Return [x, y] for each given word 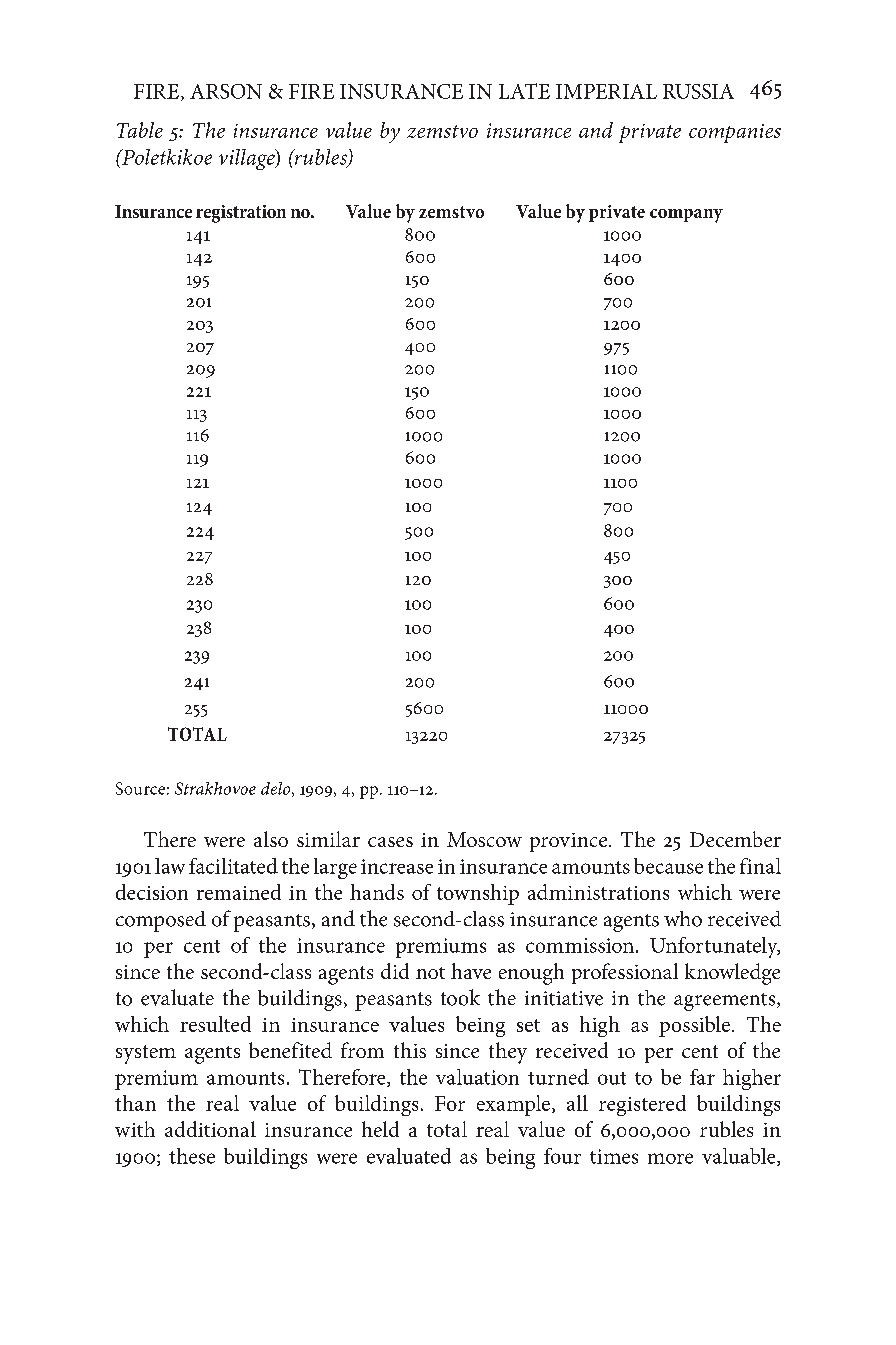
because [668, 866]
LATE [524, 91]
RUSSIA [698, 91]
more [670, 1158]
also [271, 839]
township [478, 894]
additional [210, 1129]
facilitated [233, 866]
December [735, 839]
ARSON [226, 91]
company [686, 216]
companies [735, 133]
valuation [477, 1077]
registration [241, 214]
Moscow [484, 839]
